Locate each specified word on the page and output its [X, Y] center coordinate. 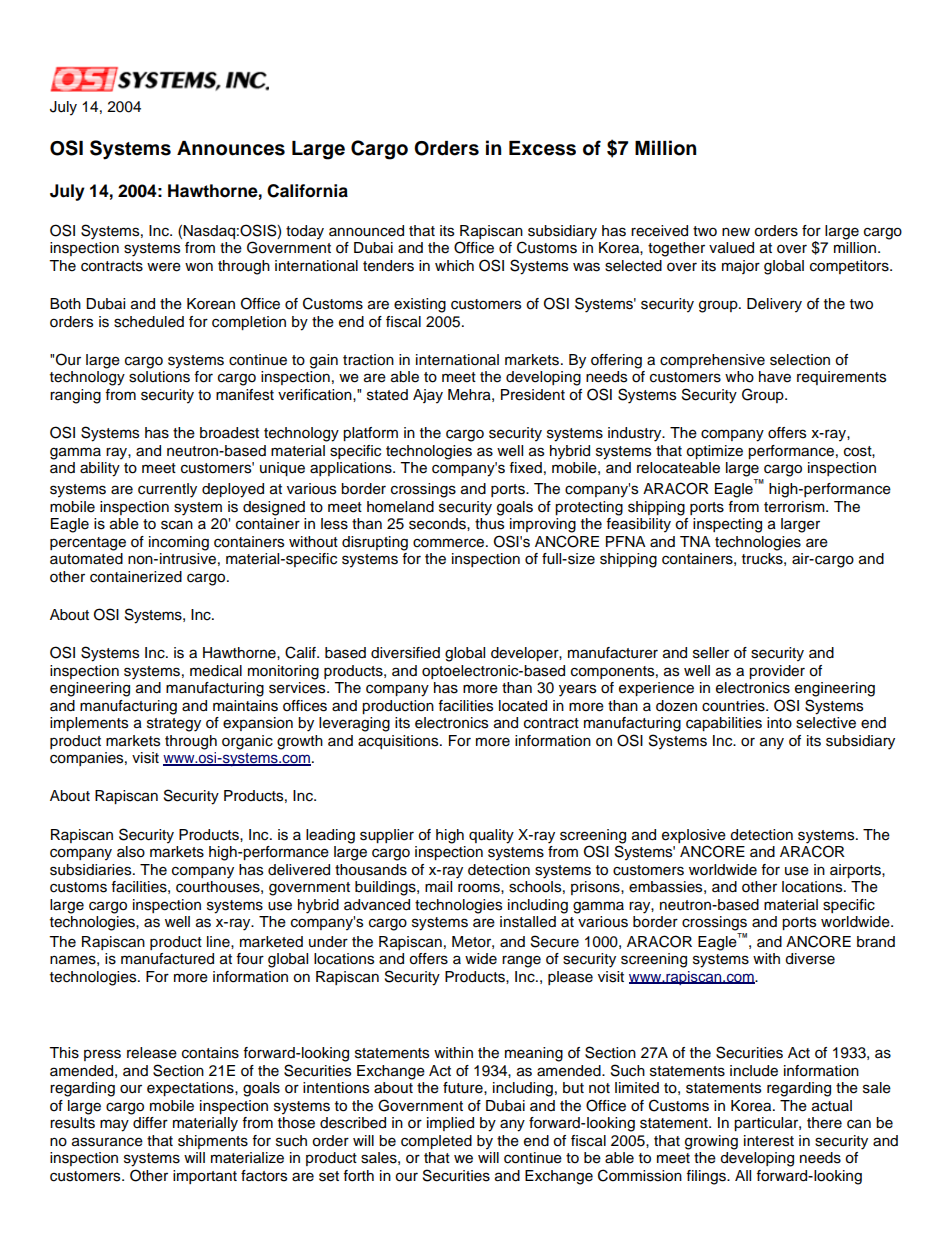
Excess [542, 148]
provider [777, 672]
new [736, 232]
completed [436, 1142]
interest [769, 1141]
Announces [231, 148]
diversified [405, 653]
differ [150, 1123]
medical [216, 671]
